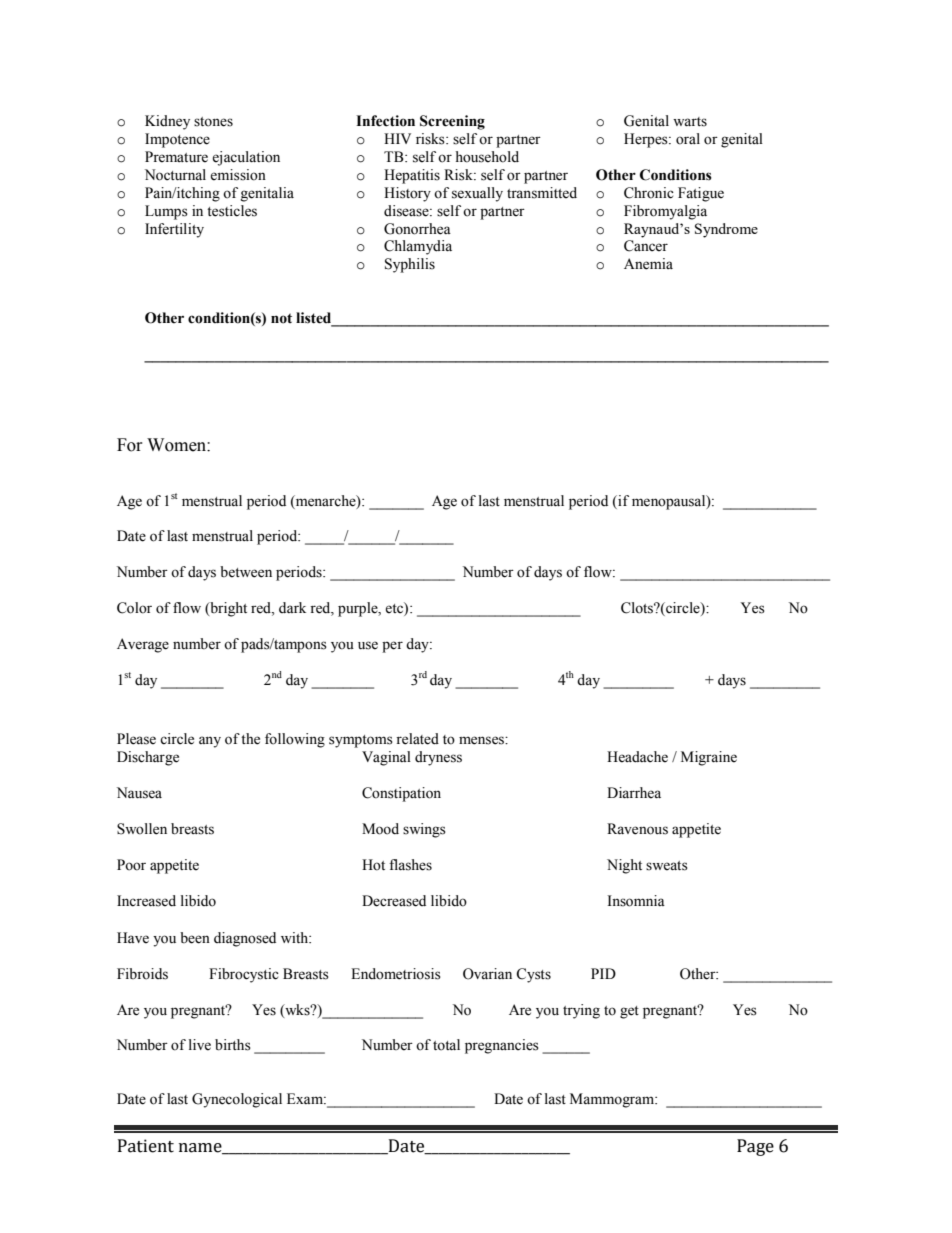 This document has width=952, height=1233. What do you see at coordinates (237, 1100) in the document?
I see `Gynecological` at bounding box center [237, 1100].
